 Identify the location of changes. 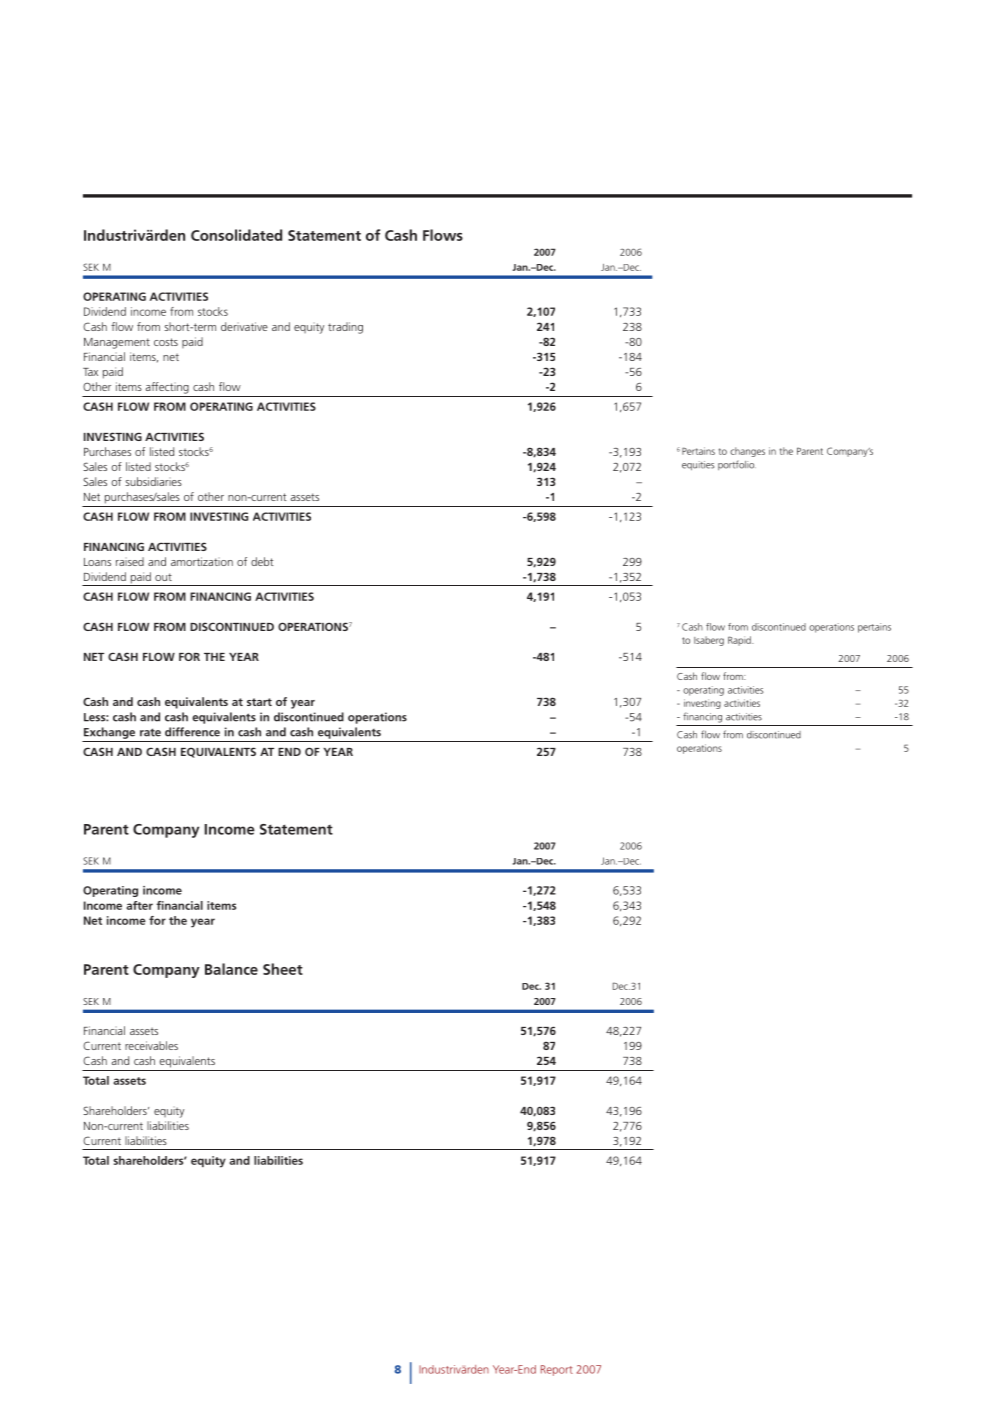
(747, 452).
